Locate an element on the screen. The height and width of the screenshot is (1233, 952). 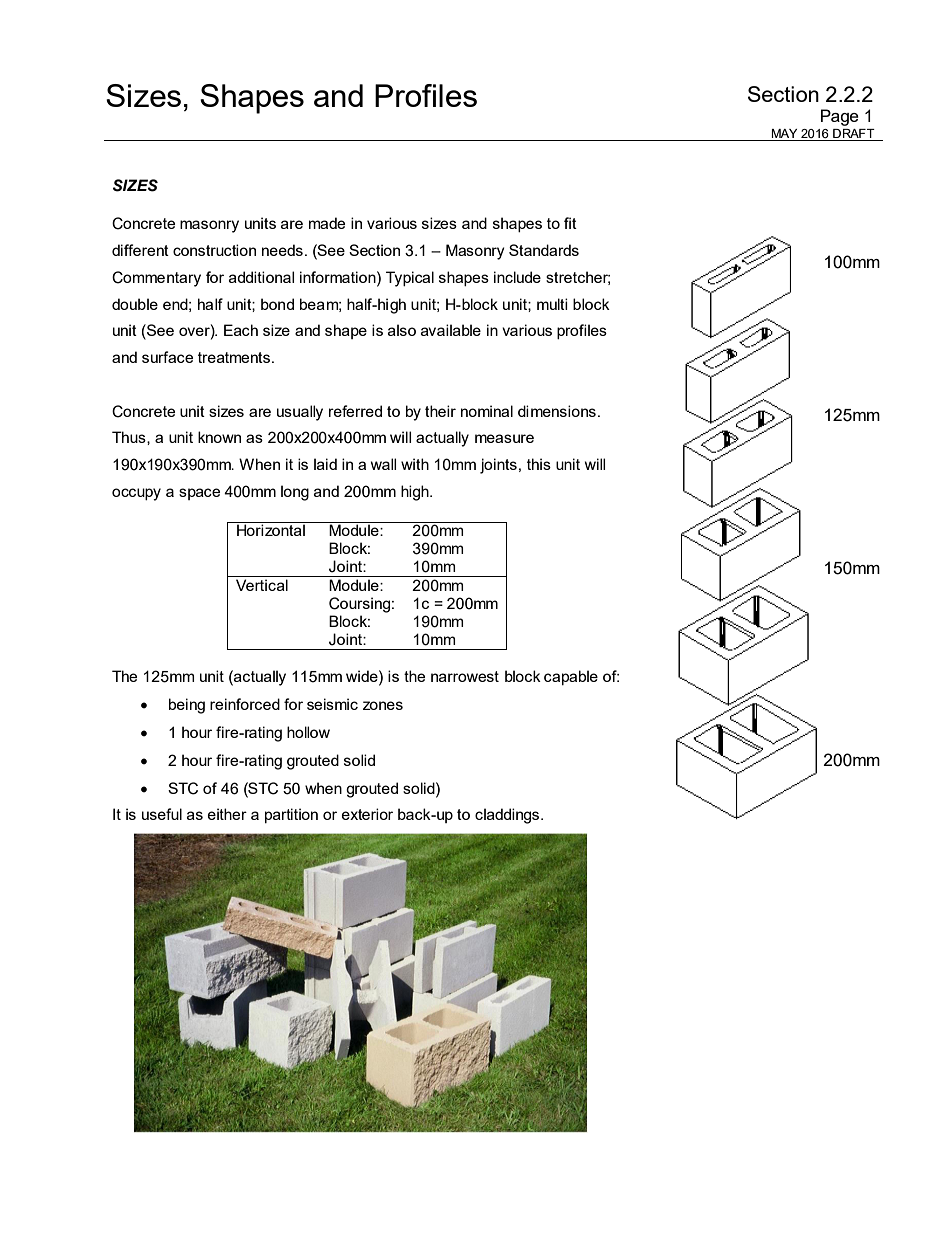
capable is located at coordinates (571, 677).
